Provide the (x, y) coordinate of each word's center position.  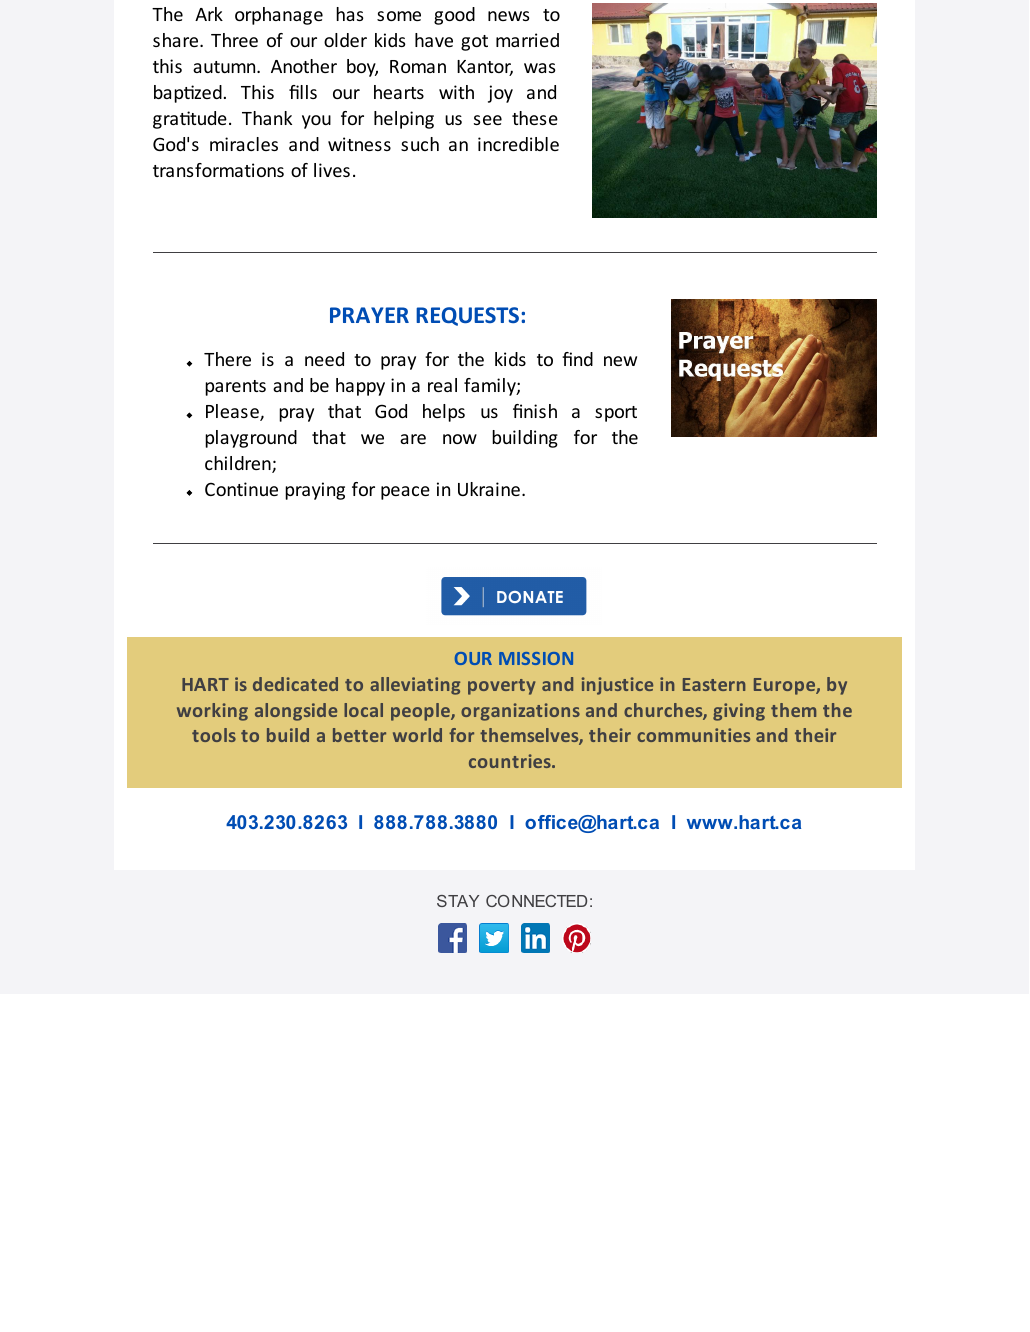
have (434, 40)
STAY (458, 901)
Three (234, 40)
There (227, 359)
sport (616, 414)
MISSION (536, 658)
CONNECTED (536, 901)
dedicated (295, 684)
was (539, 68)
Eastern (714, 684)
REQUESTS (467, 316)
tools (214, 735)
